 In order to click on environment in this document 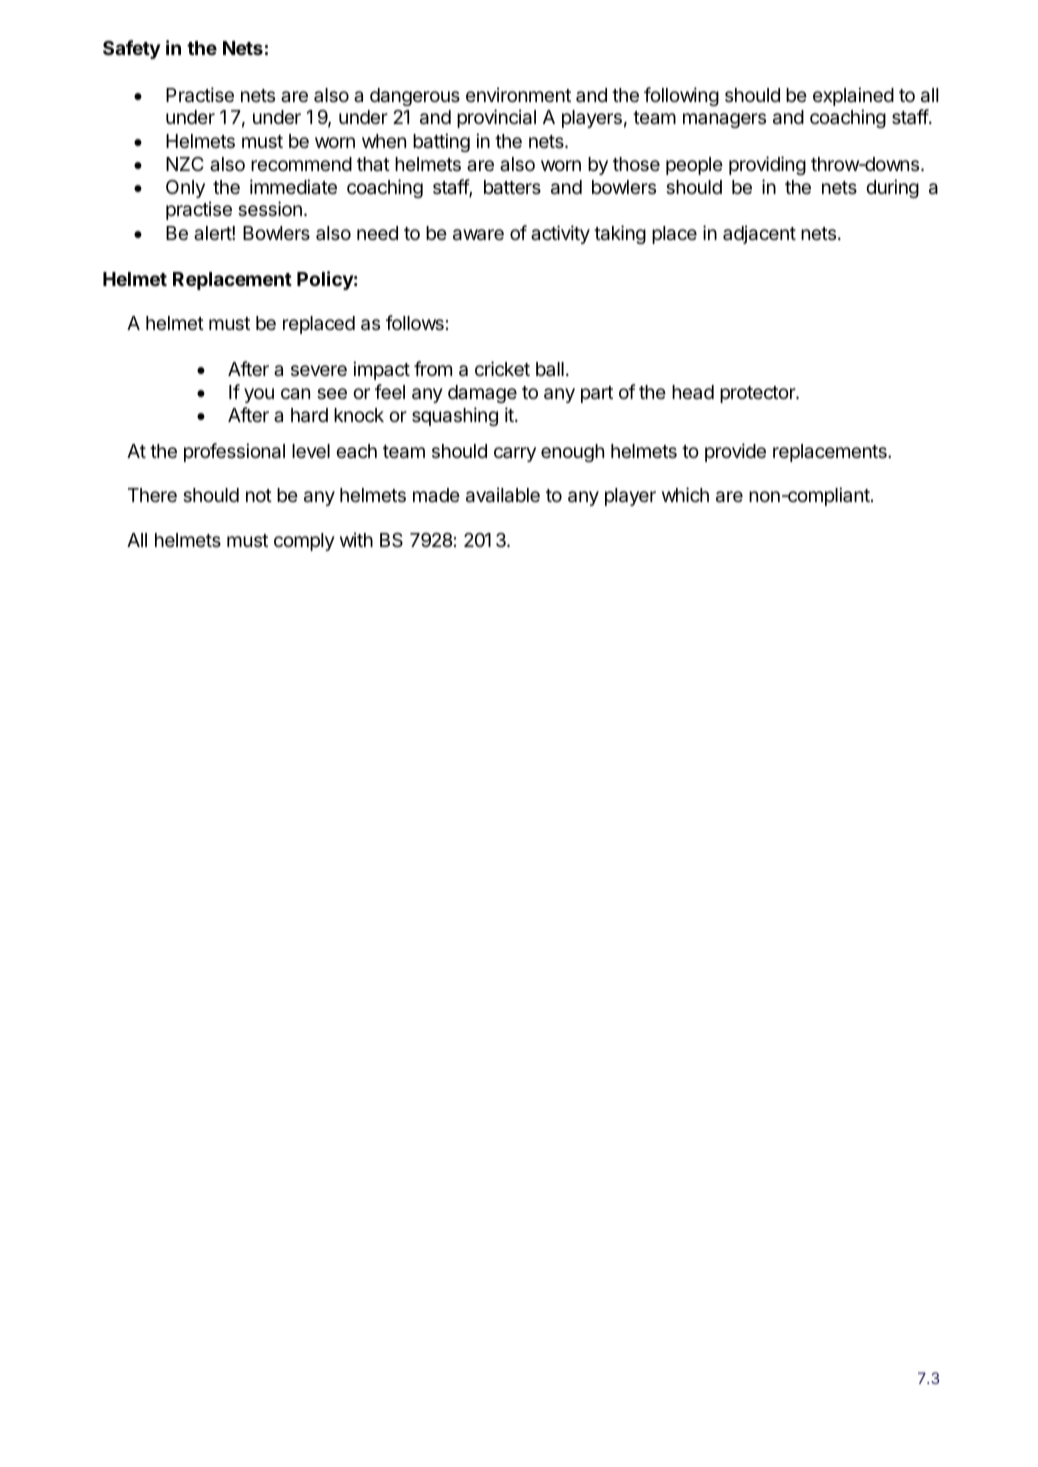, I will do `click(518, 94)`.
